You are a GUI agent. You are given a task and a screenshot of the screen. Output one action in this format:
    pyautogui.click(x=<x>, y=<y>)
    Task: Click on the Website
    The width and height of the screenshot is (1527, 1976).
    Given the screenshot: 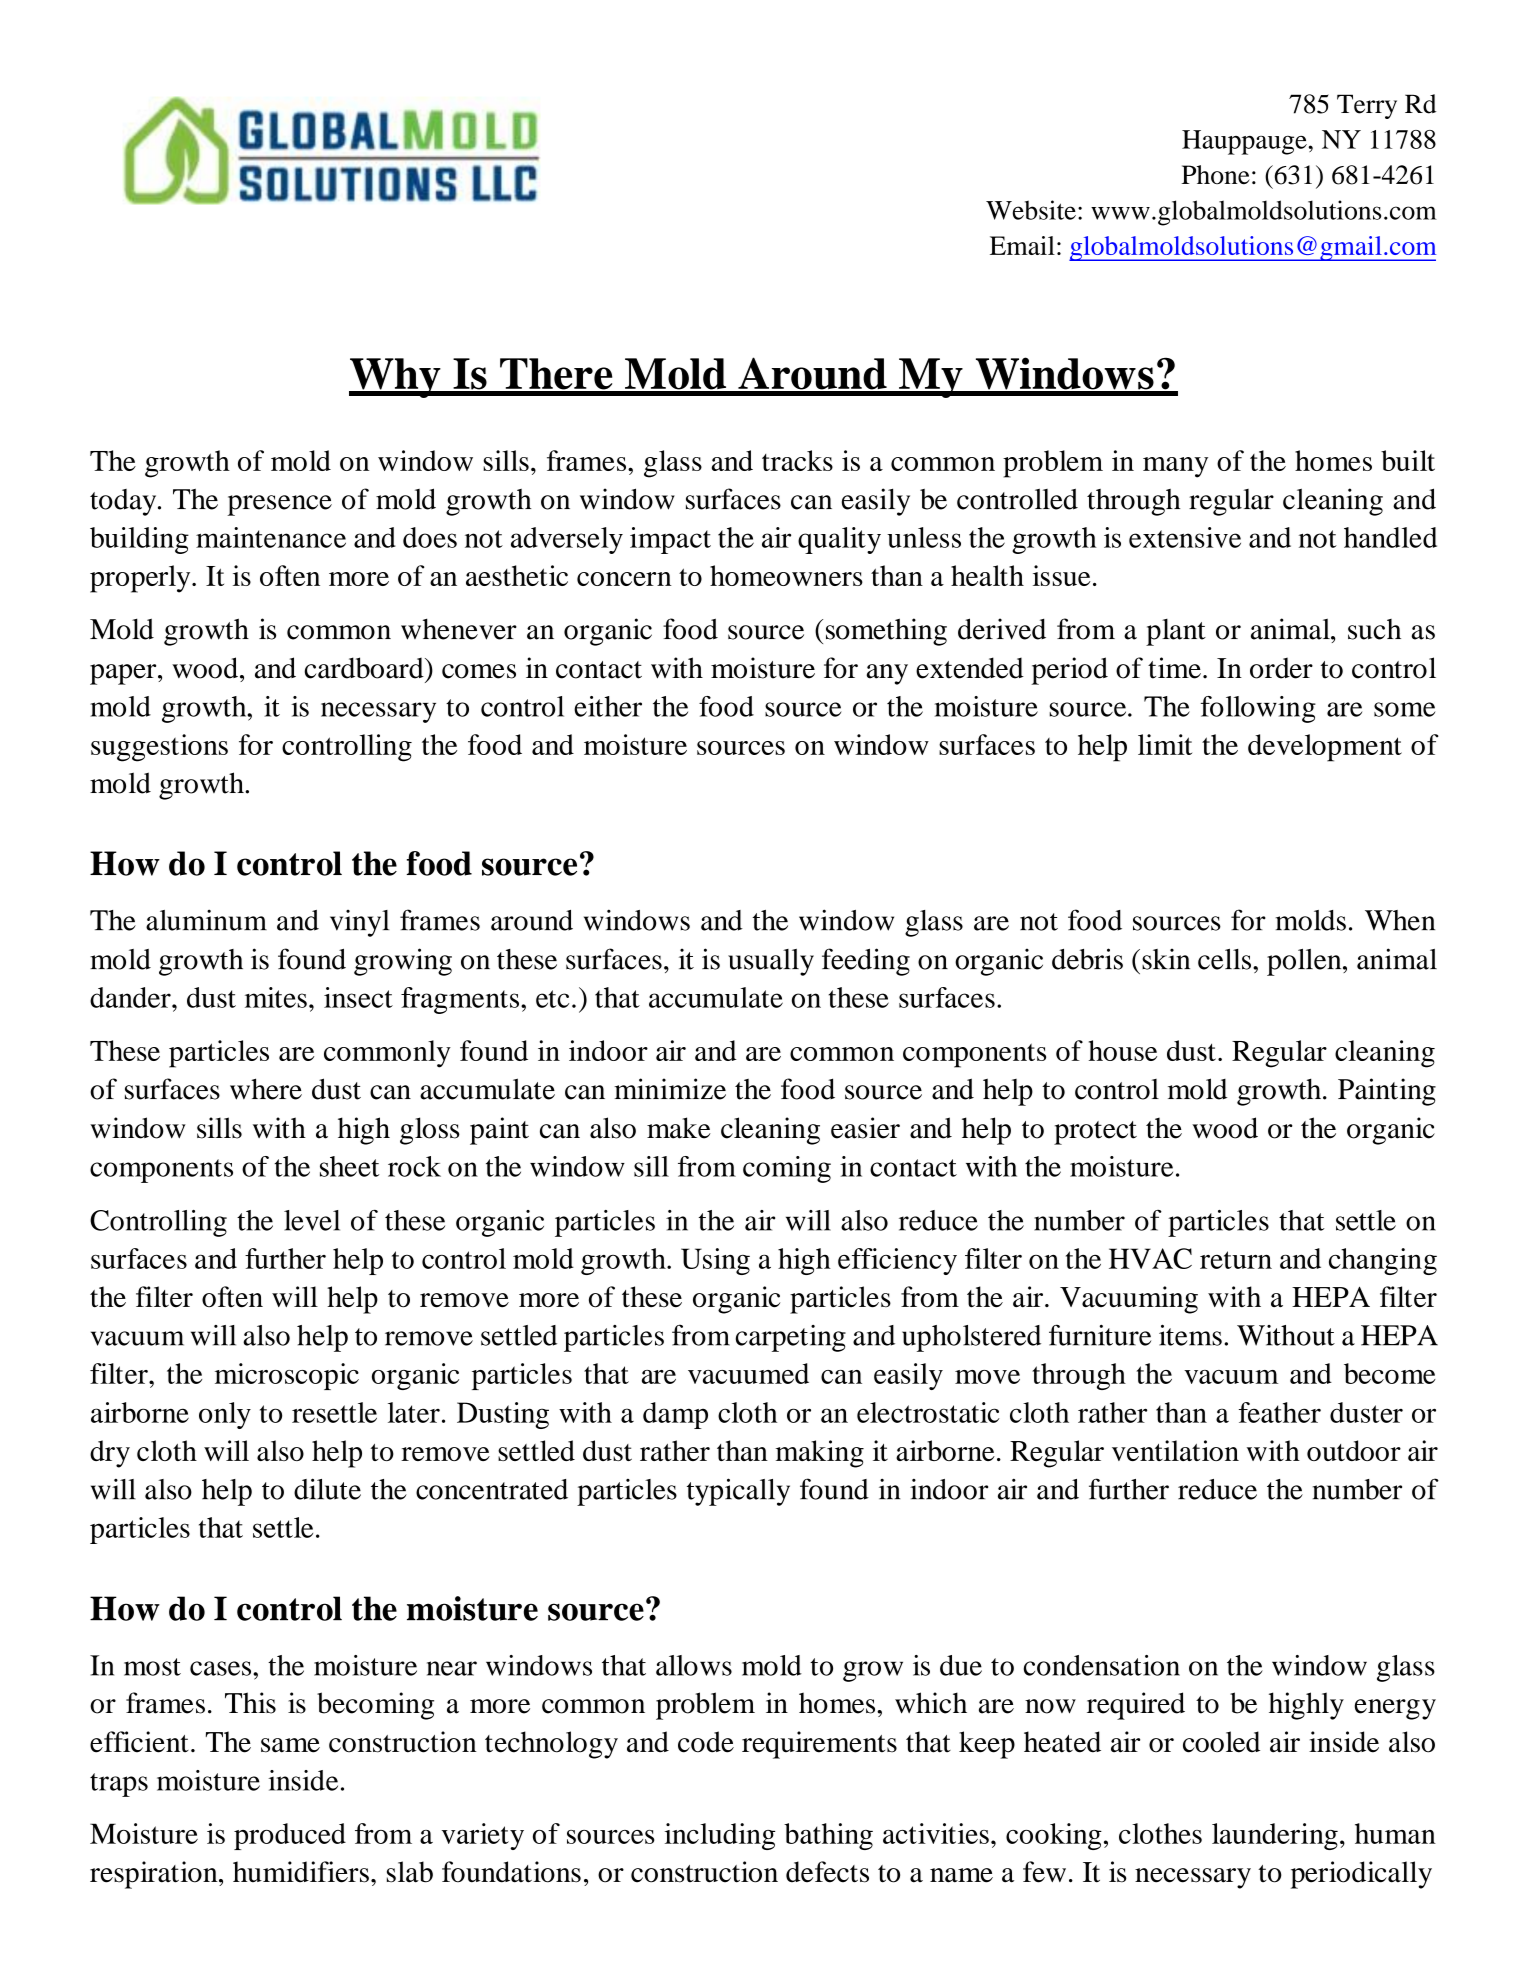 What is the action you would take?
    pyautogui.click(x=1031, y=210)
